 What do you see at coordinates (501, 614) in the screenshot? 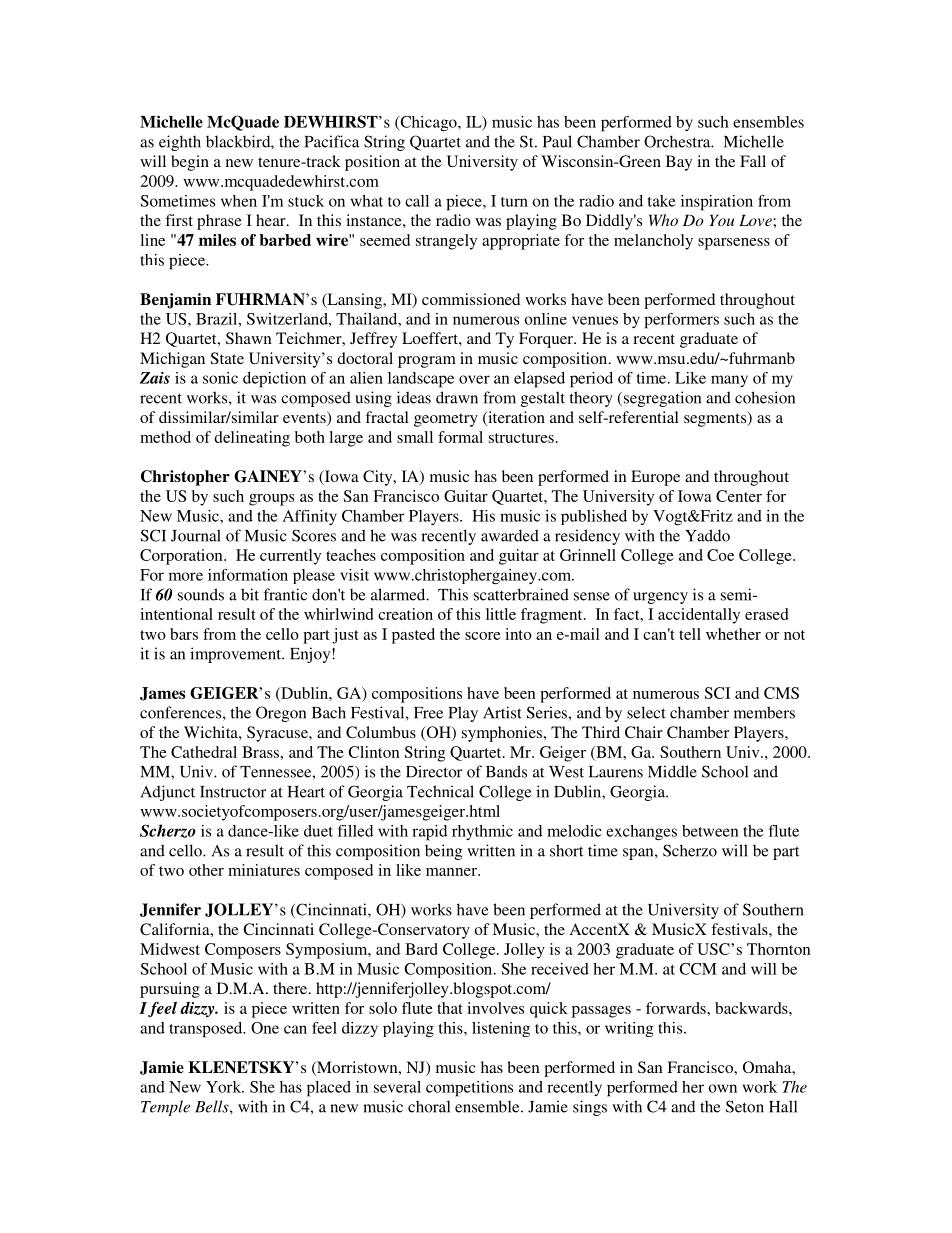
I see `little` at bounding box center [501, 614].
